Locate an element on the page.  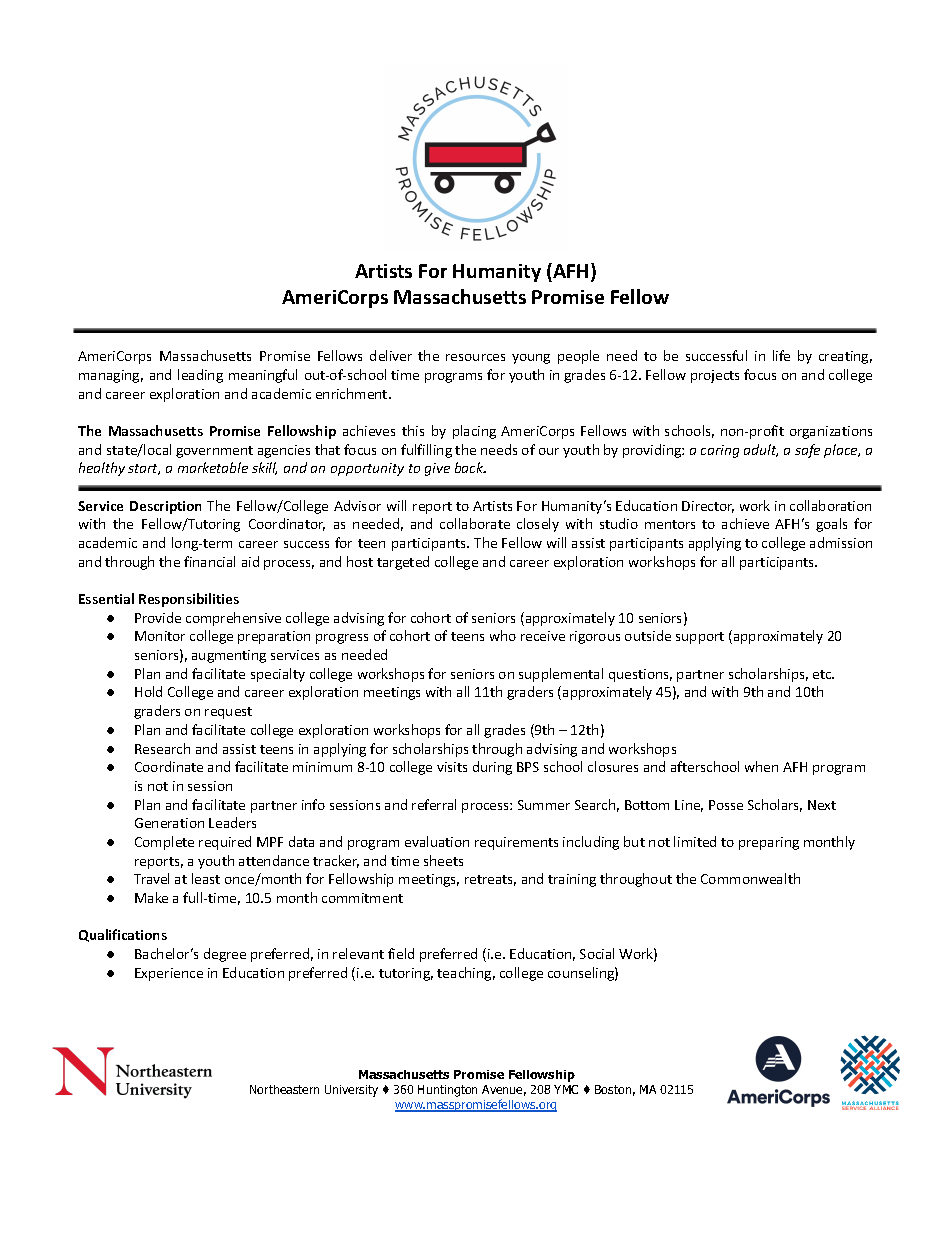
projects is located at coordinates (715, 376).
